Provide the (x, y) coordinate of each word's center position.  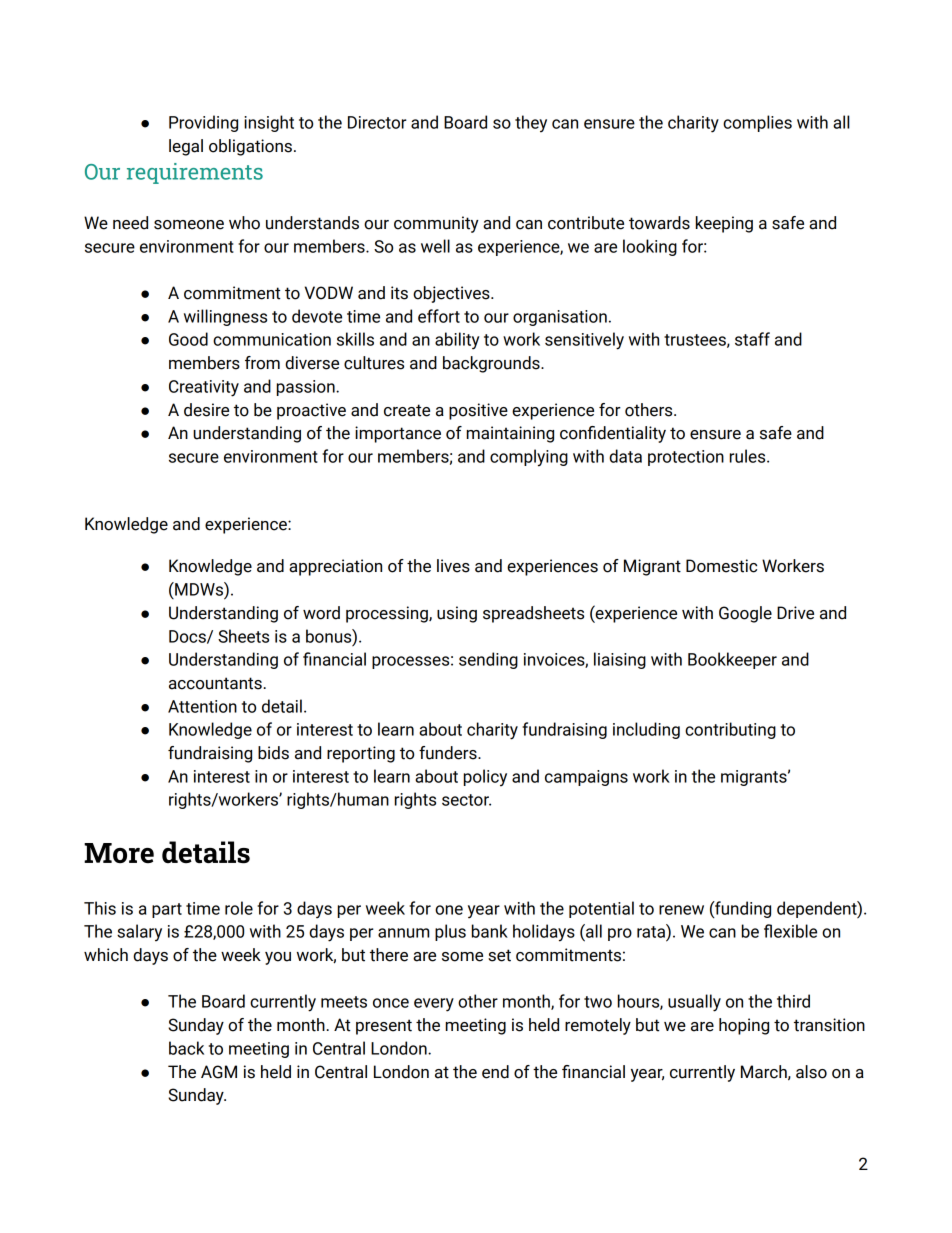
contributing (730, 730)
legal (186, 147)
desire (206, 410)
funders (449, 753)
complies (757, 123)
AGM (219, 1072)
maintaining (510, 434)
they (531, 124)
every (434, 1005)
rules (749, 456)
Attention (202, 706)
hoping (744, 1026)
